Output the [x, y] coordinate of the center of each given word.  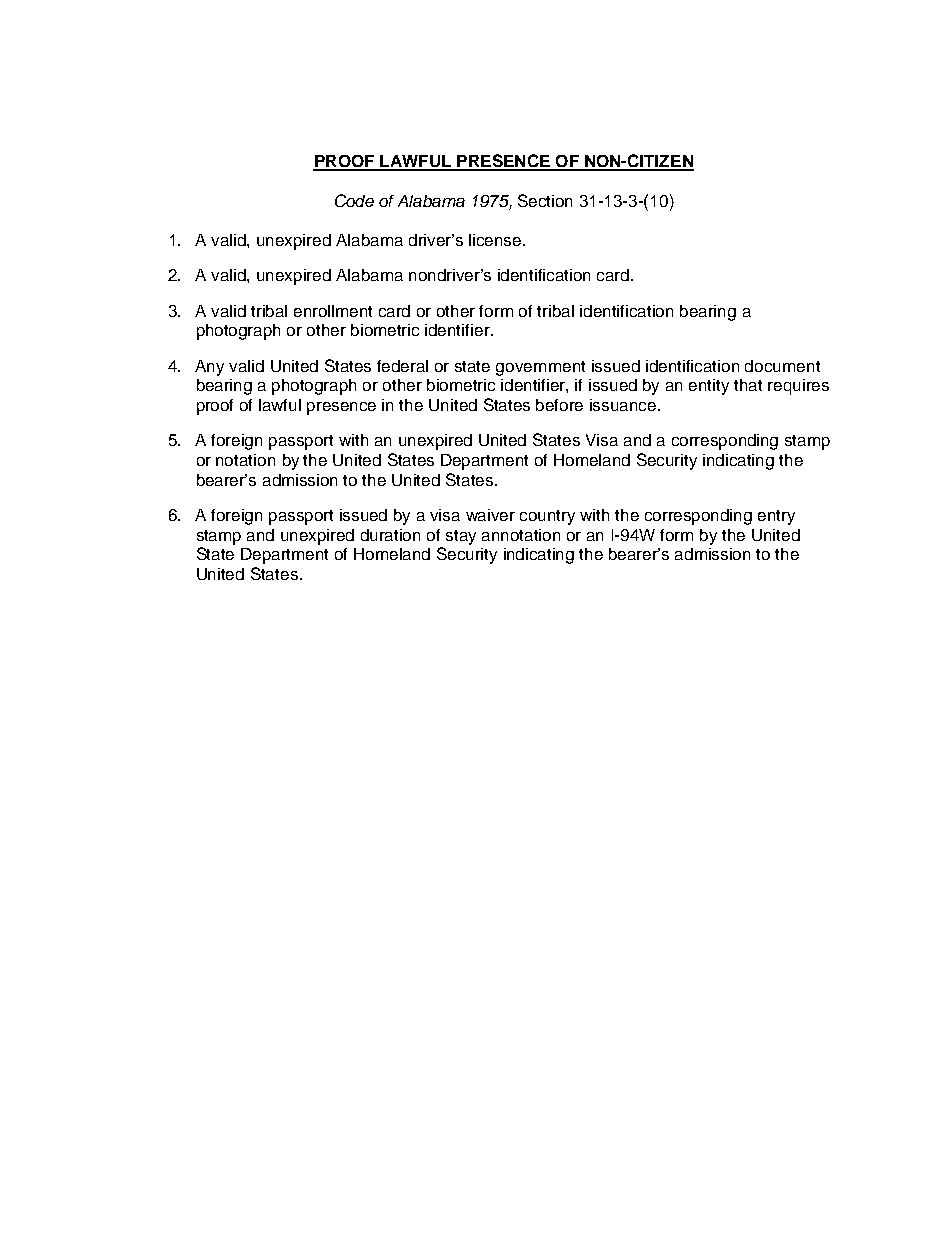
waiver [490, 515]
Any [209, 368]
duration [390, 535]
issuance [624, 405]
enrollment [333, 311]
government [540, 368]
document [782, 366]
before [559, 405]
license [496, 240]
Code [354, 200]
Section [545, 200]
